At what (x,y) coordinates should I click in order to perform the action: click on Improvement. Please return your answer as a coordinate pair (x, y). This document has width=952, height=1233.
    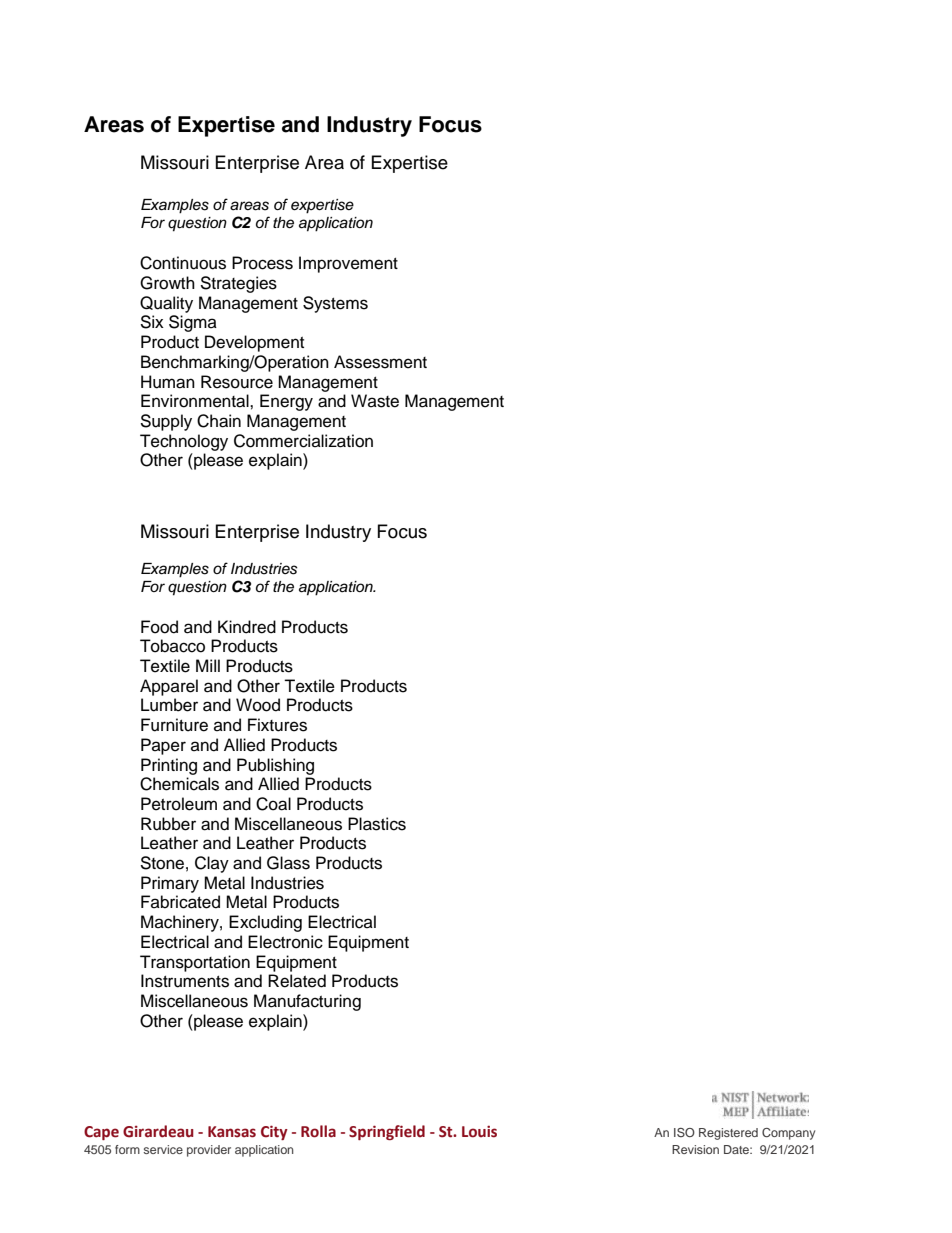
    Looking at the image, I should click on (348, 264).
